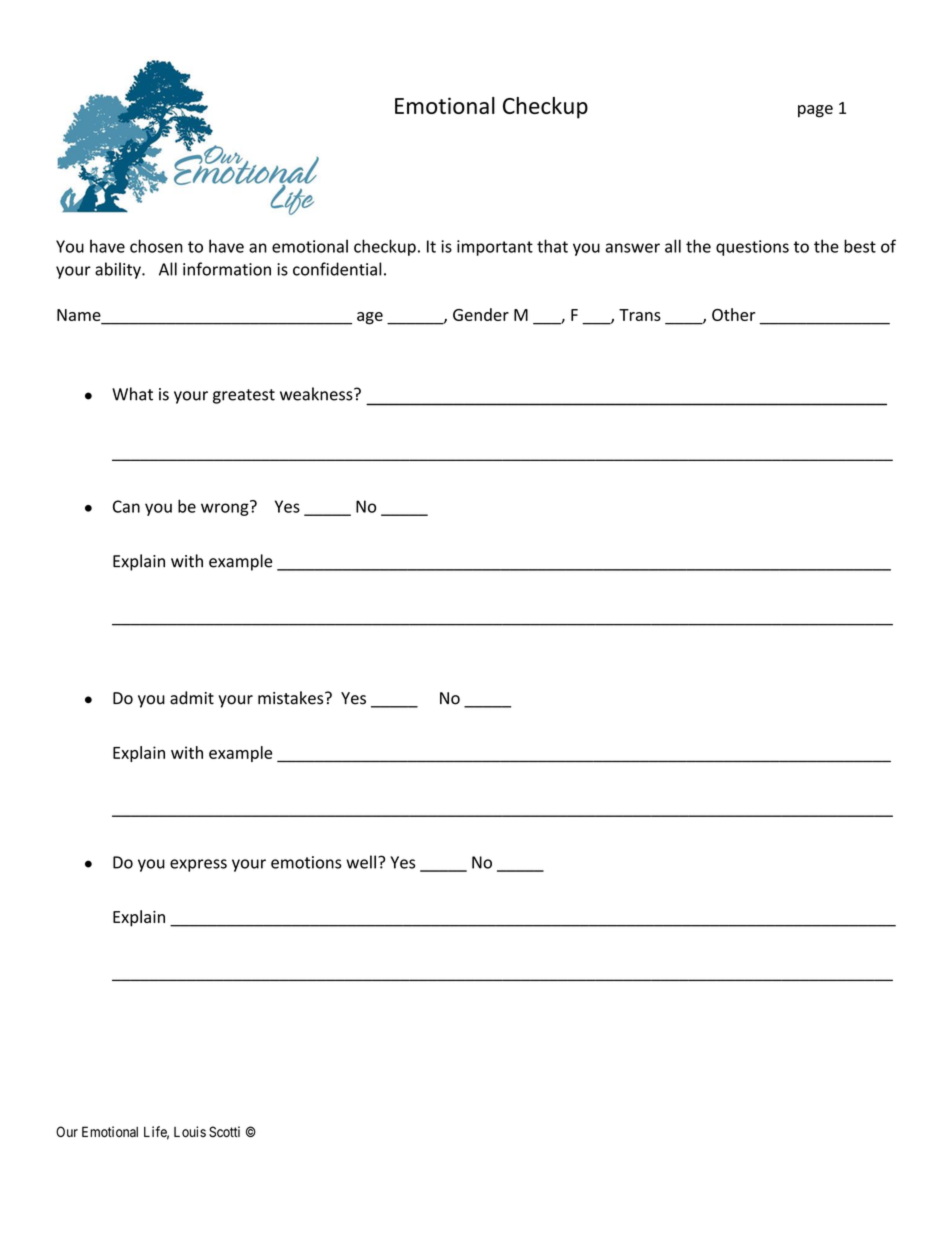 The height and width of the page is (1233, 952). I want to click on wrong, so click(226, 508).
